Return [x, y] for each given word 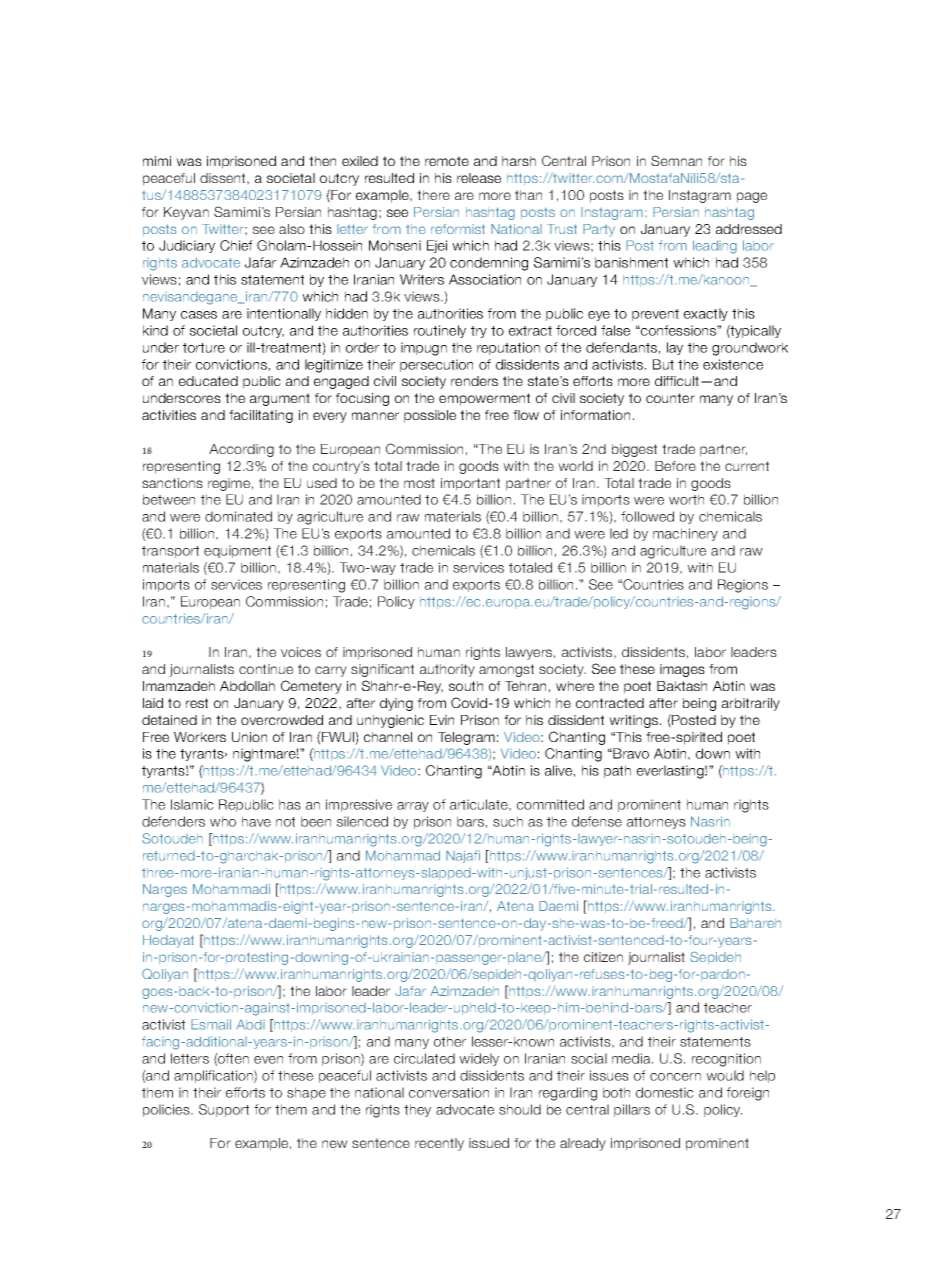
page [752, 197]
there [433, 195]
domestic [665, 1092]
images [682, 670]
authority [447, 670]
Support [224, 1110]
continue [266, 669]
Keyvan [186, 213]
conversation [449, 1092]
